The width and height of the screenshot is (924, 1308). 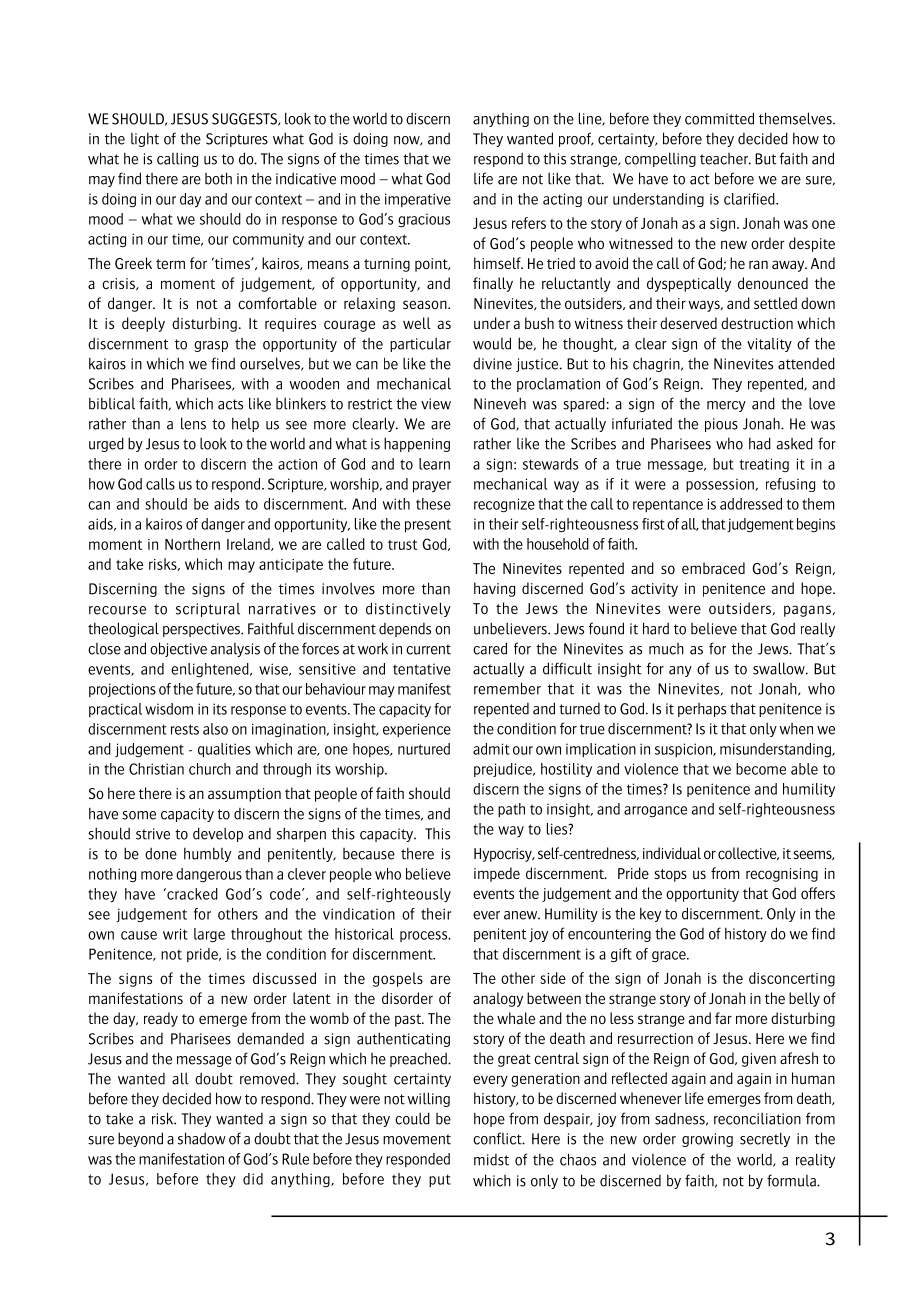 What do you see at coordinates (418, 200) in the screenshot?
I see `imperative` at bounding box center [418, 200].
